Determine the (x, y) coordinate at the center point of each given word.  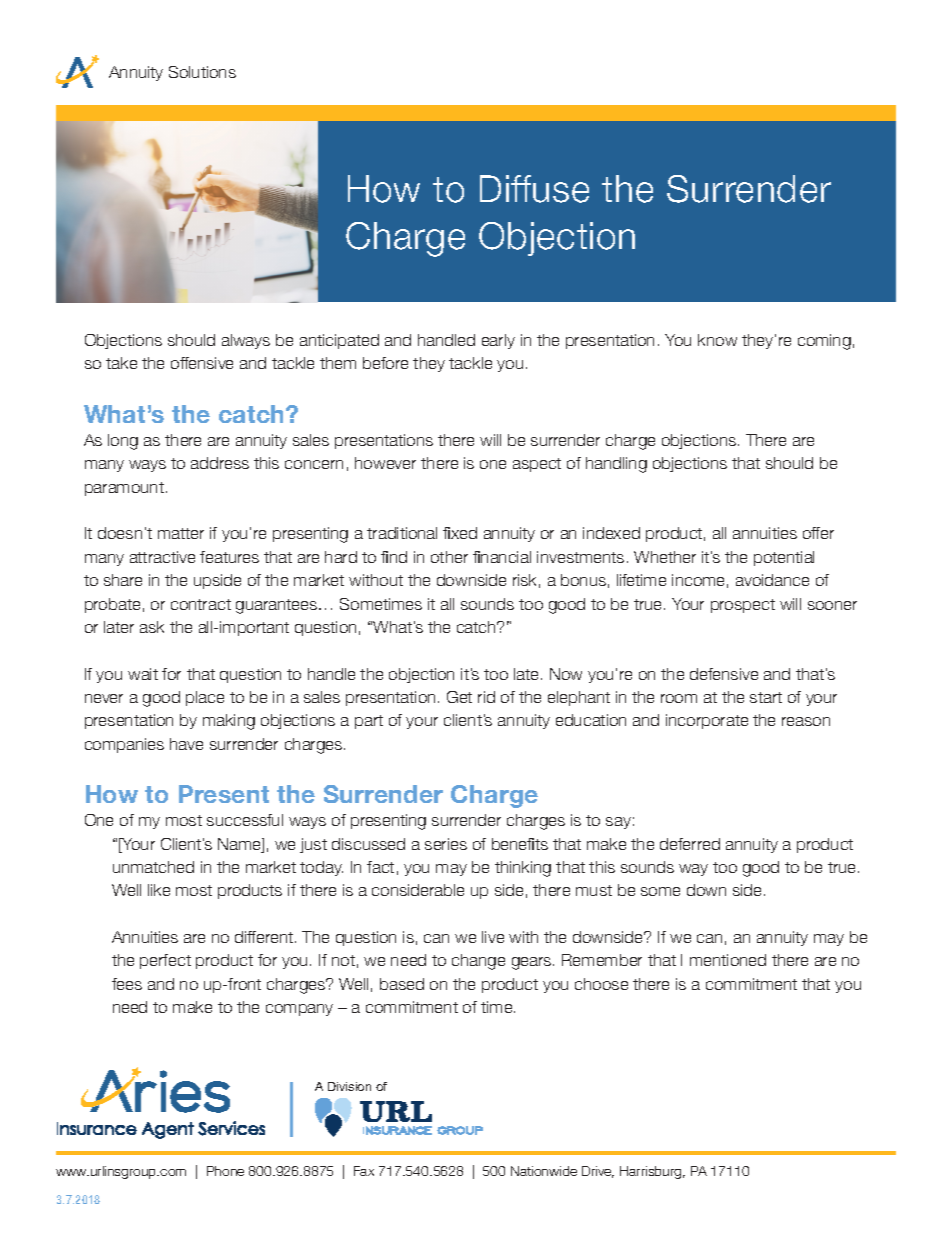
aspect (537, 465)
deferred (690, 844)
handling (616, 465)
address (220, 463)
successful (245, 820)
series (446, 844)
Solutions (202, 72)
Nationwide (544, 1171)
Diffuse (534, 189)
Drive (598, 1172)
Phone (225, 1171)
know (717, 340)
